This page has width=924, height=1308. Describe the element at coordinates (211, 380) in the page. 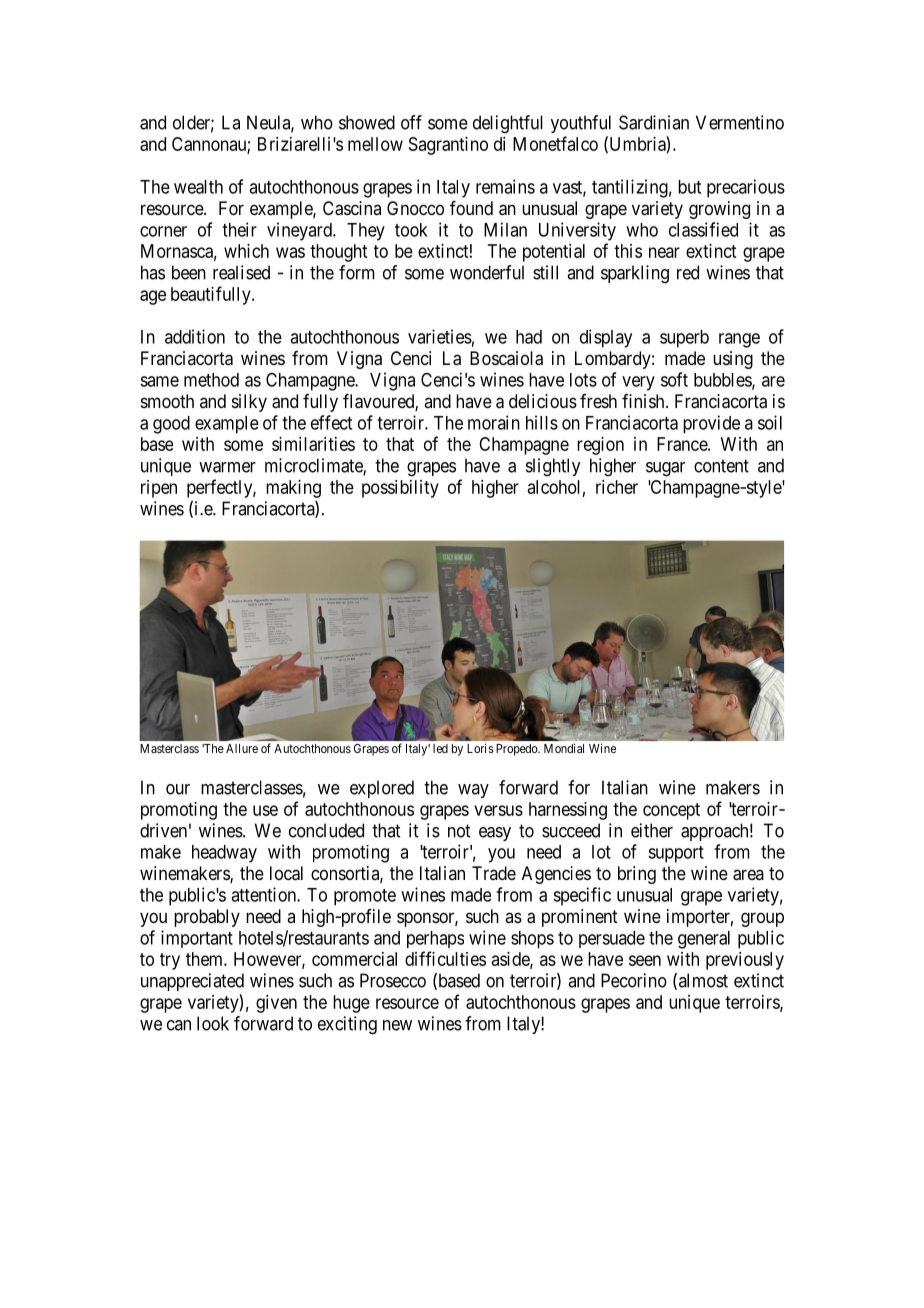

I see `method` at that location.
